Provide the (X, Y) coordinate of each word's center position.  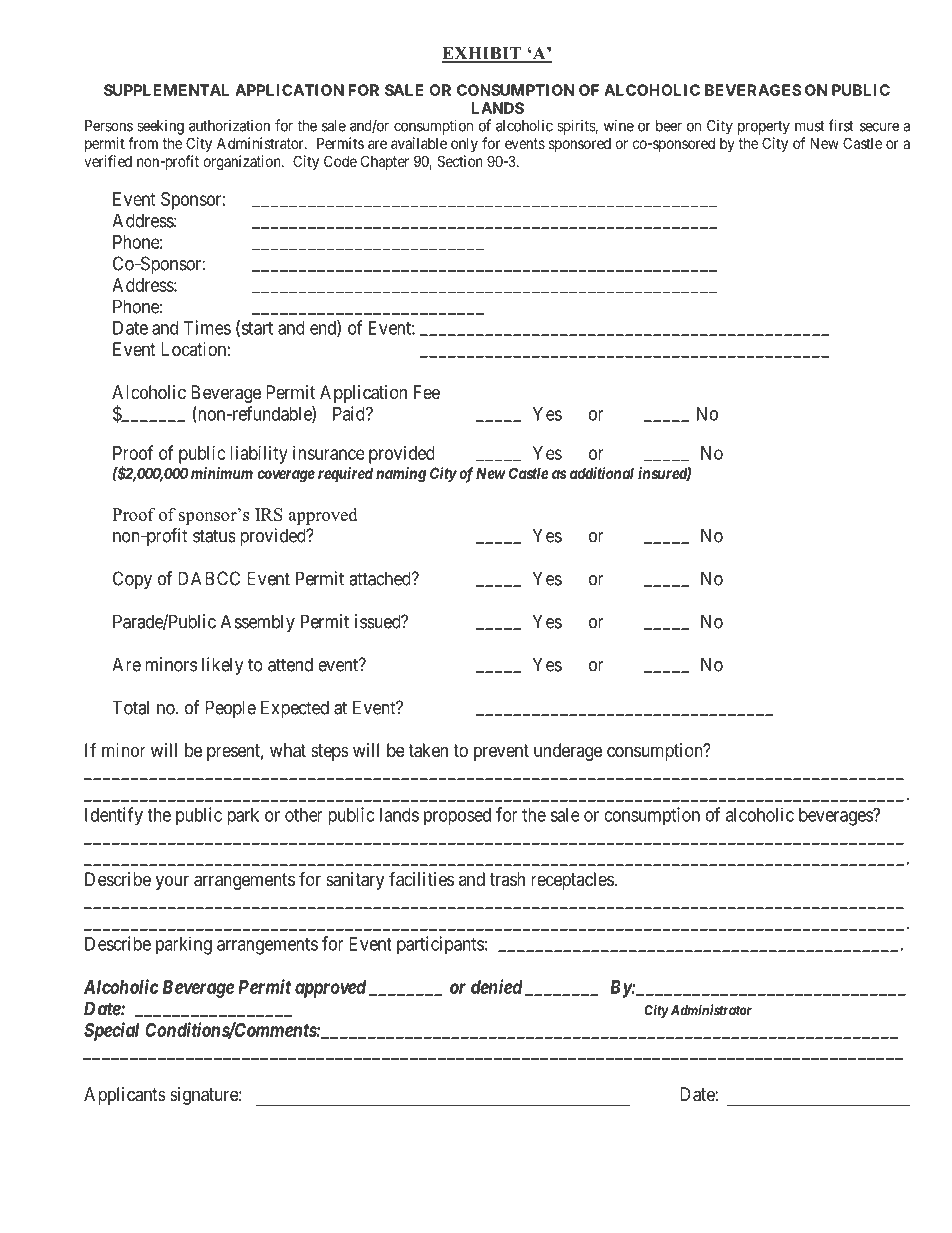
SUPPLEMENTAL (166, 90)
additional (602, 473)
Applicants (125, 1096)
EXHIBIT (482, 54)
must (809, 126)
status (214, 536)
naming (401, 475)
